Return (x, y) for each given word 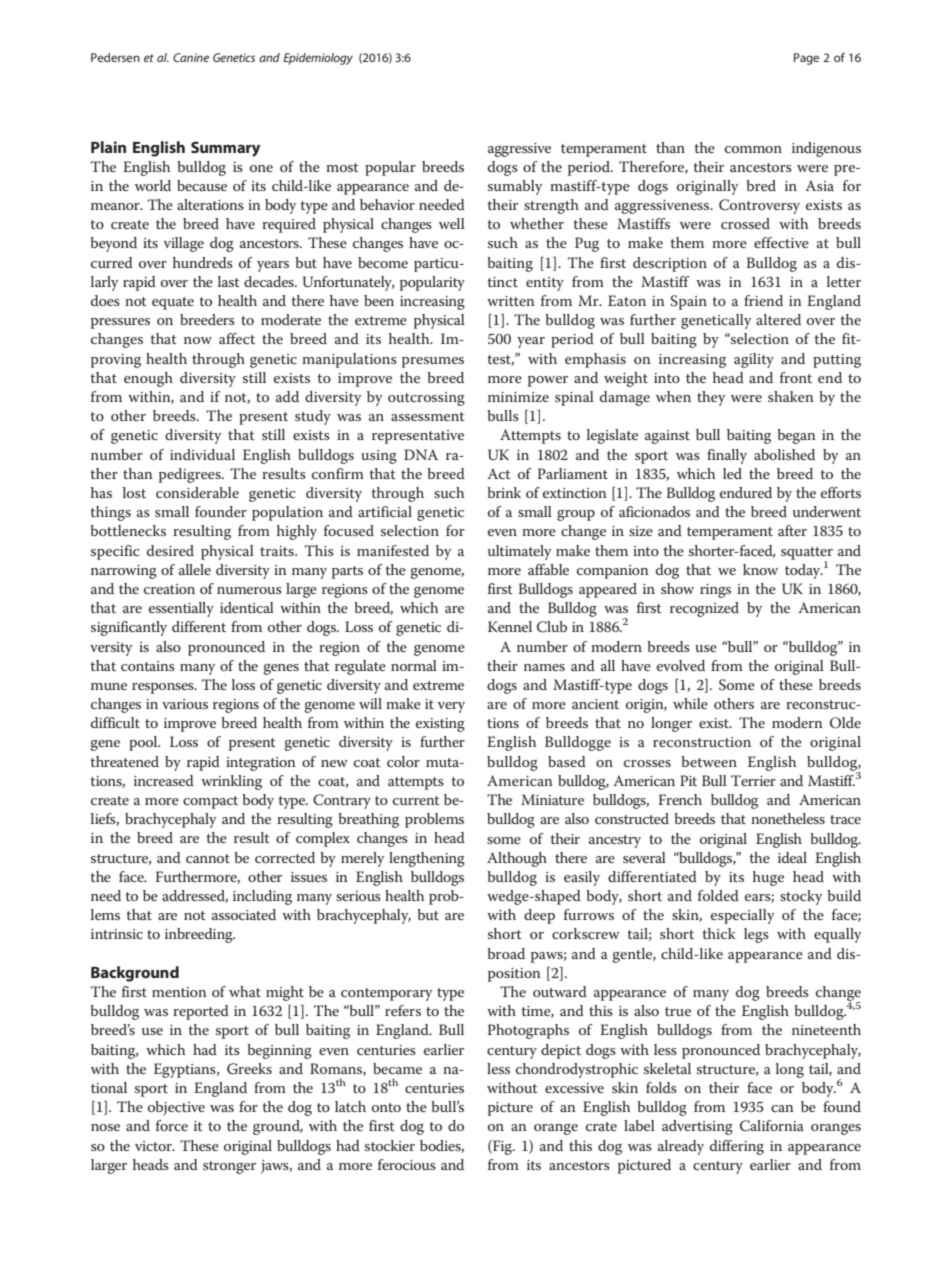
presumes (433, 362)
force (172, 1125)
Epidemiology (318, 59)
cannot (208, 858)
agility (754, 360)
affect (237, 338)
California (772, 1126)
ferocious (407, 1164)
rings (715, 591)
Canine (191, 57)
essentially (181, 609)
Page (806, 59)
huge (768, 878)
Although (517, 859)
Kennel (510, 626)
